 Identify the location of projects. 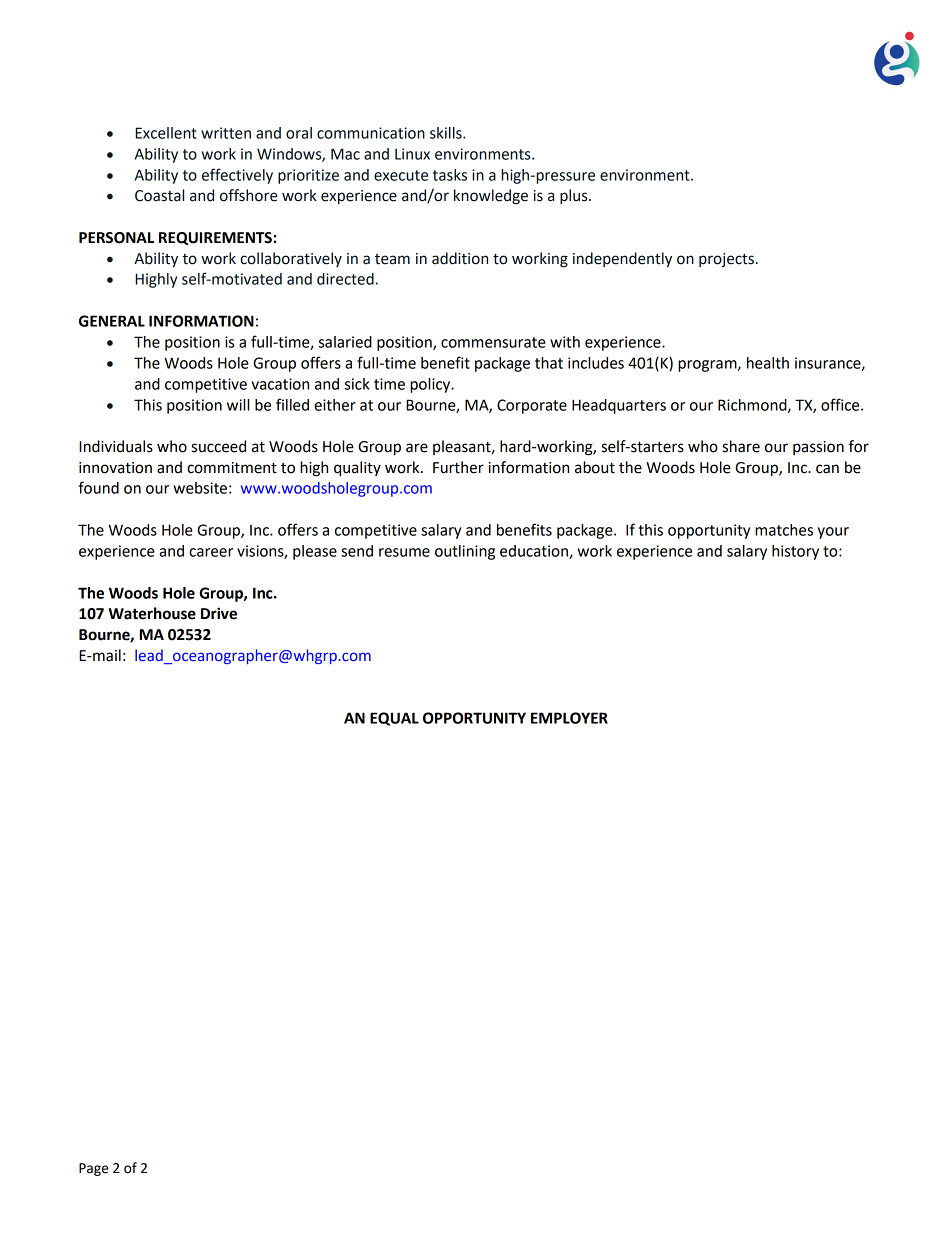
(726, 260).
